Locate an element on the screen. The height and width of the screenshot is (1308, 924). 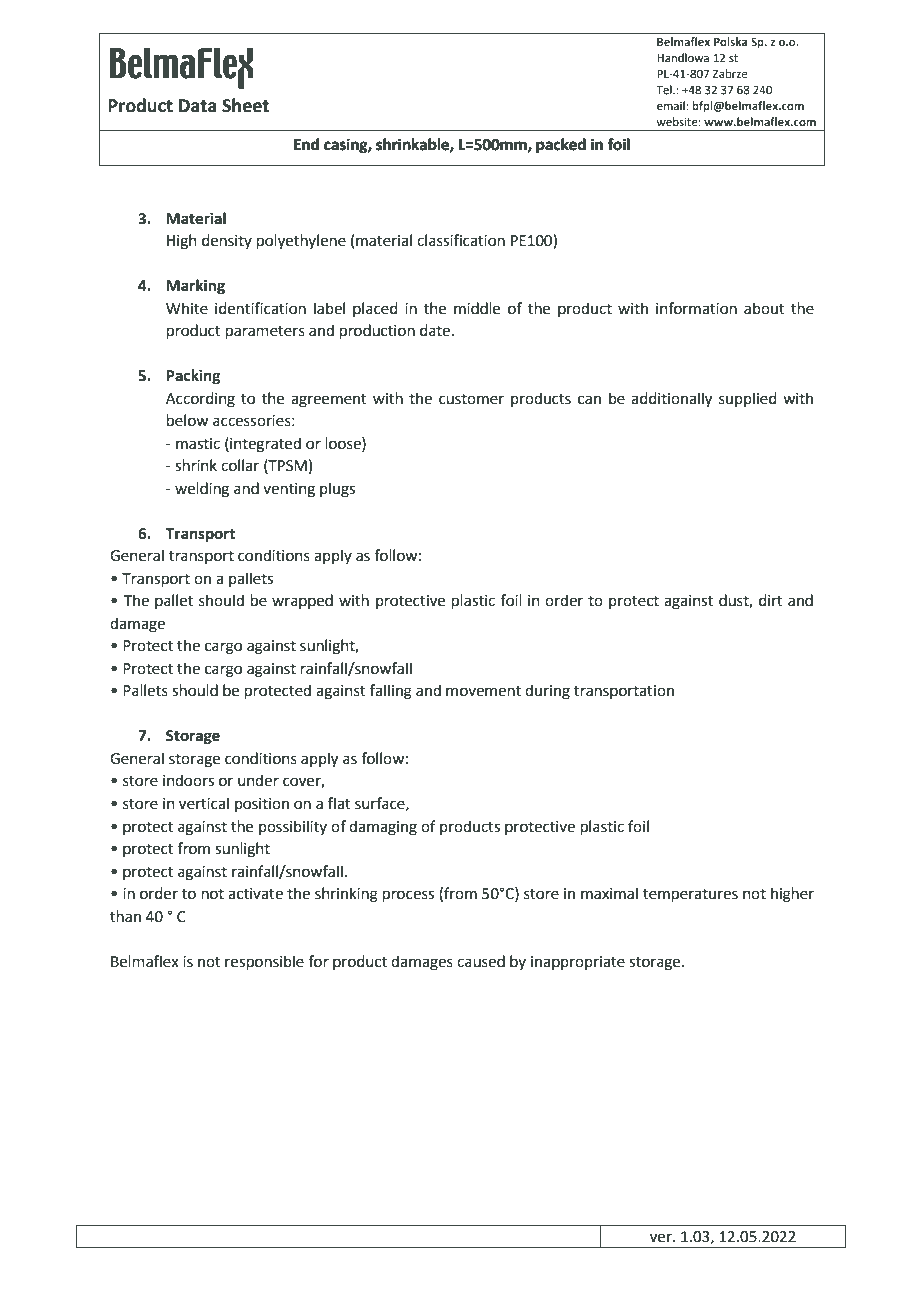
indoors is located at coordinates (188, 780).
